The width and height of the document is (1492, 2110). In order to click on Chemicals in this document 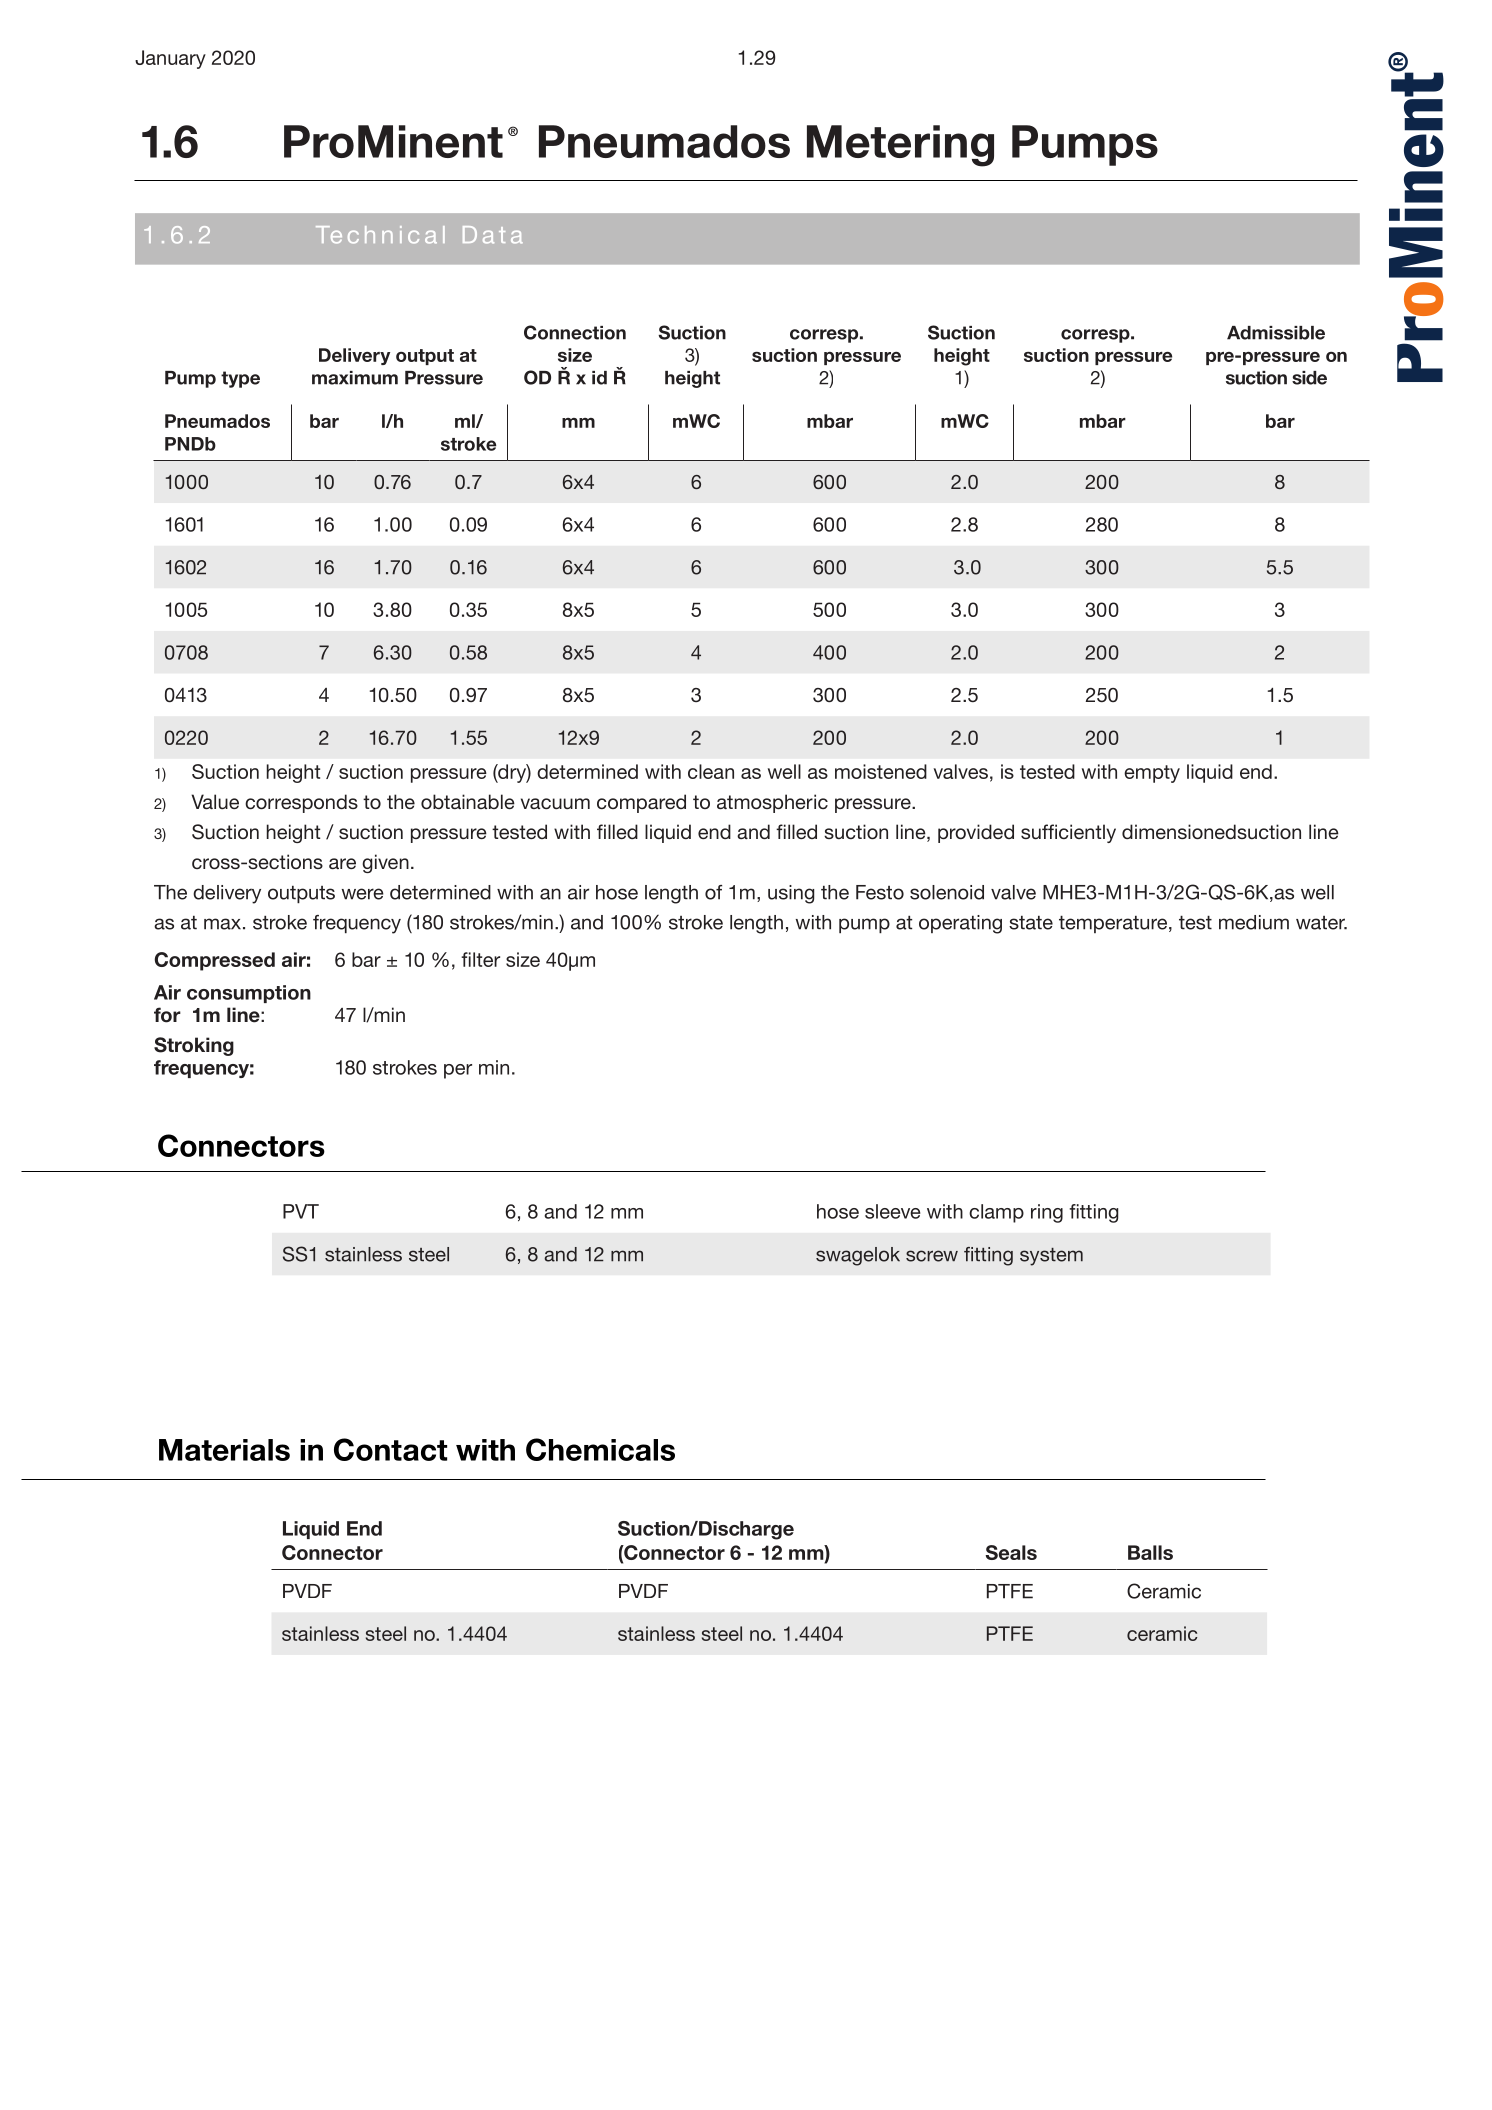, I will do `click(600, 1449)`.
